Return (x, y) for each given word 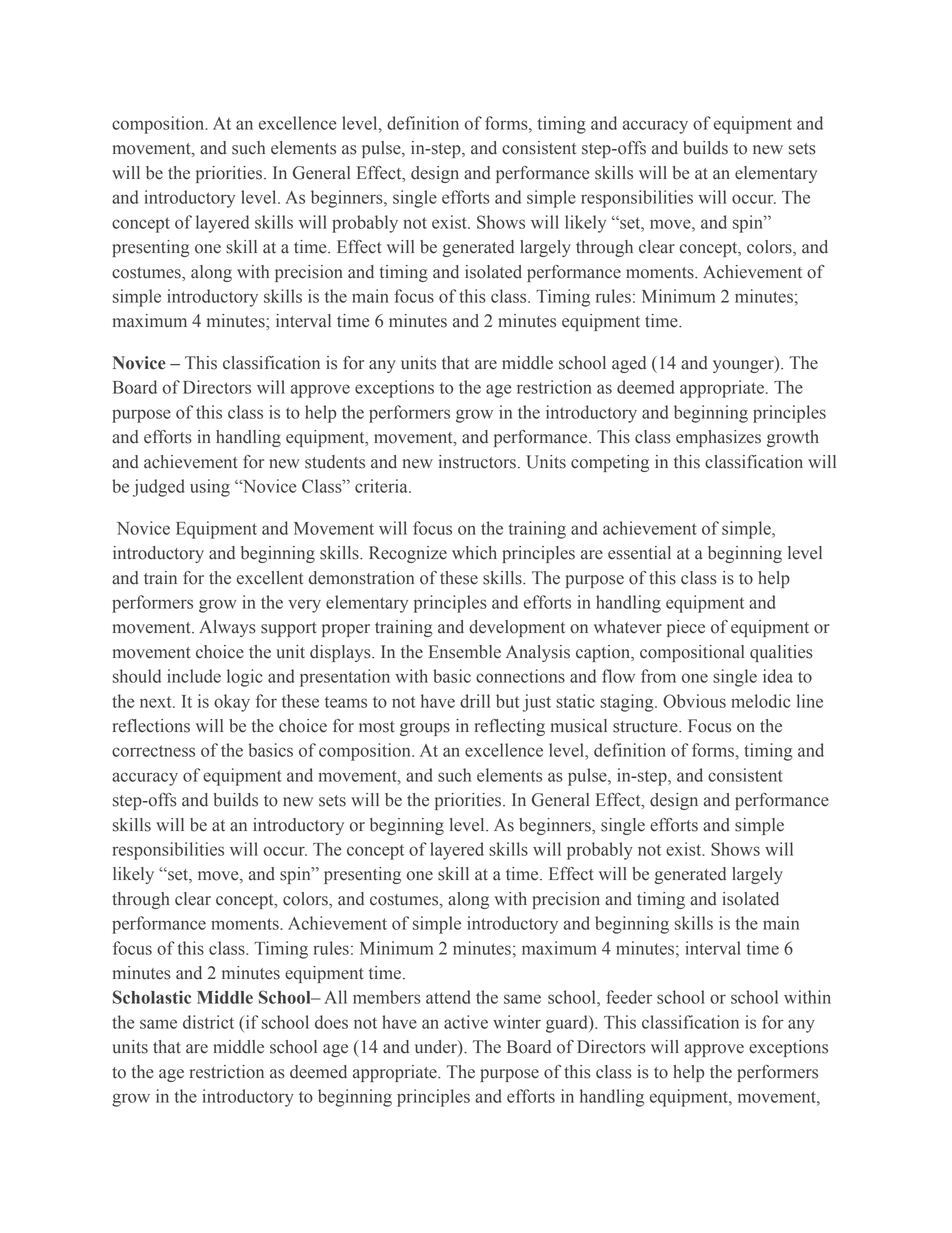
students (335, 462)
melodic (760, 701)
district (208, 1022)
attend (448, 997)
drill (475, 701)
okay (232, 703)
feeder (629, 997)
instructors (477, 462)
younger (744, 366)
